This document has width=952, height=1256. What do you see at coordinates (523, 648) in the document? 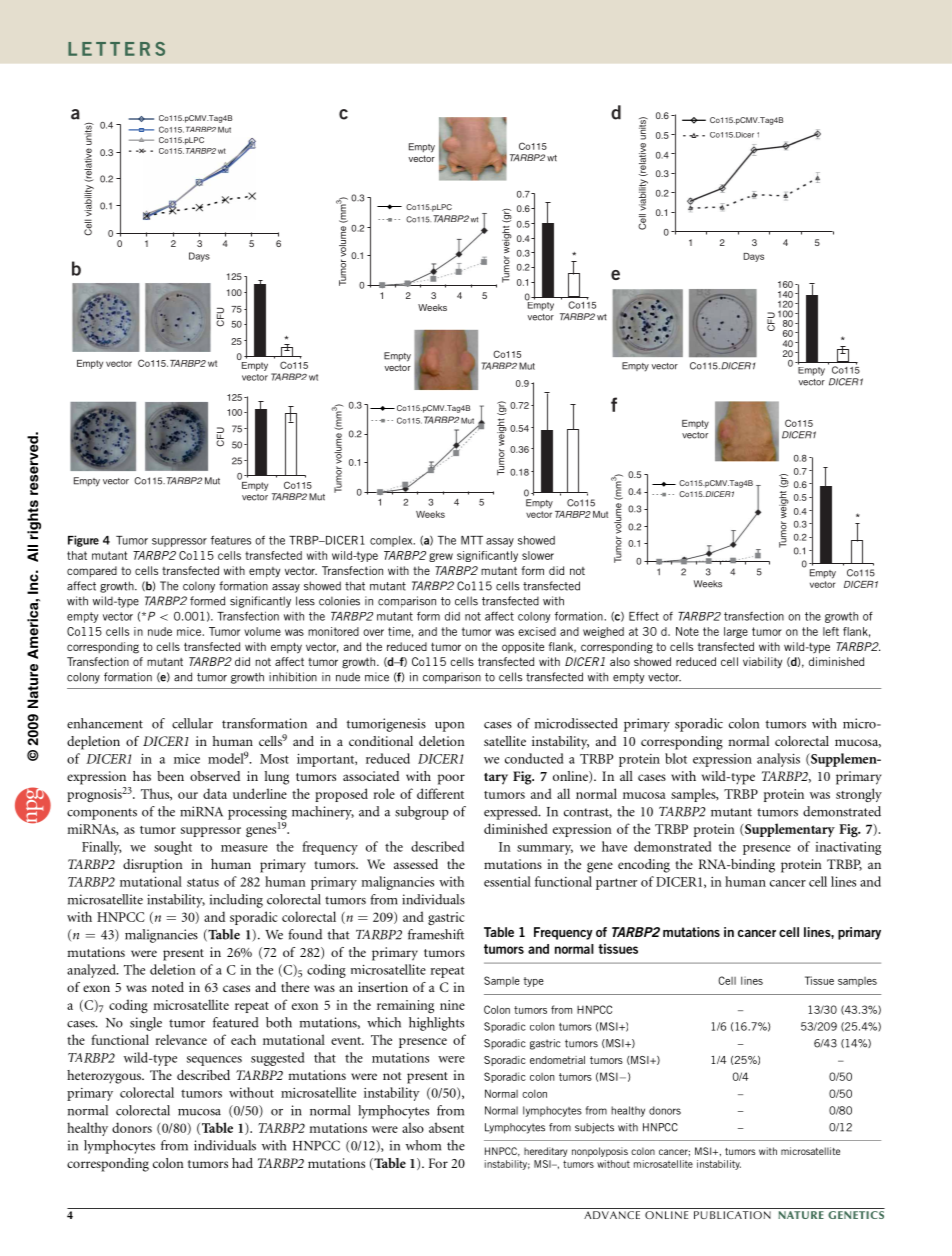
I see `opposite` at bounding box center [523, 648].
